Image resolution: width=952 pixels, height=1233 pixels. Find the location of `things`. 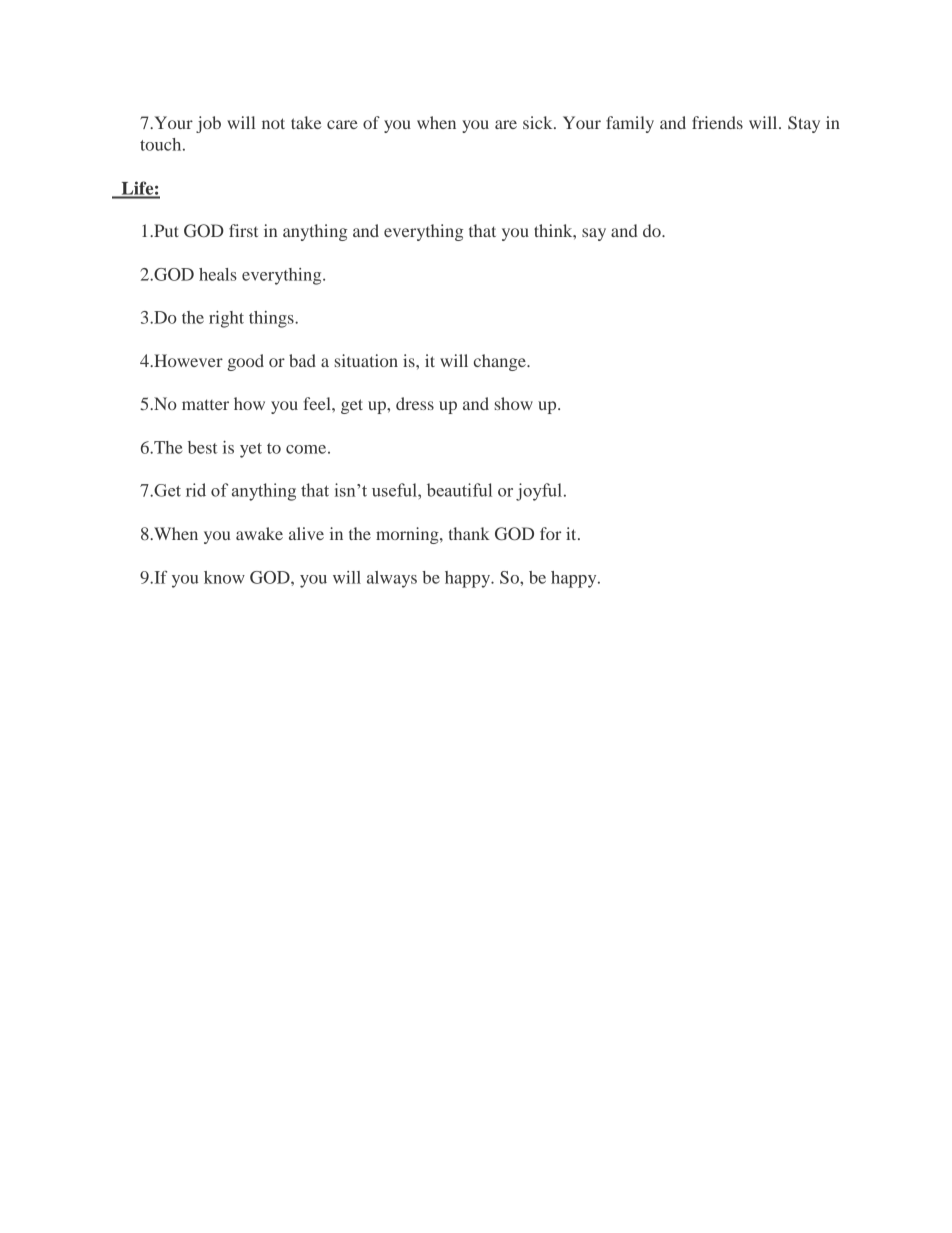

things is located at coordinates (272, 319).
